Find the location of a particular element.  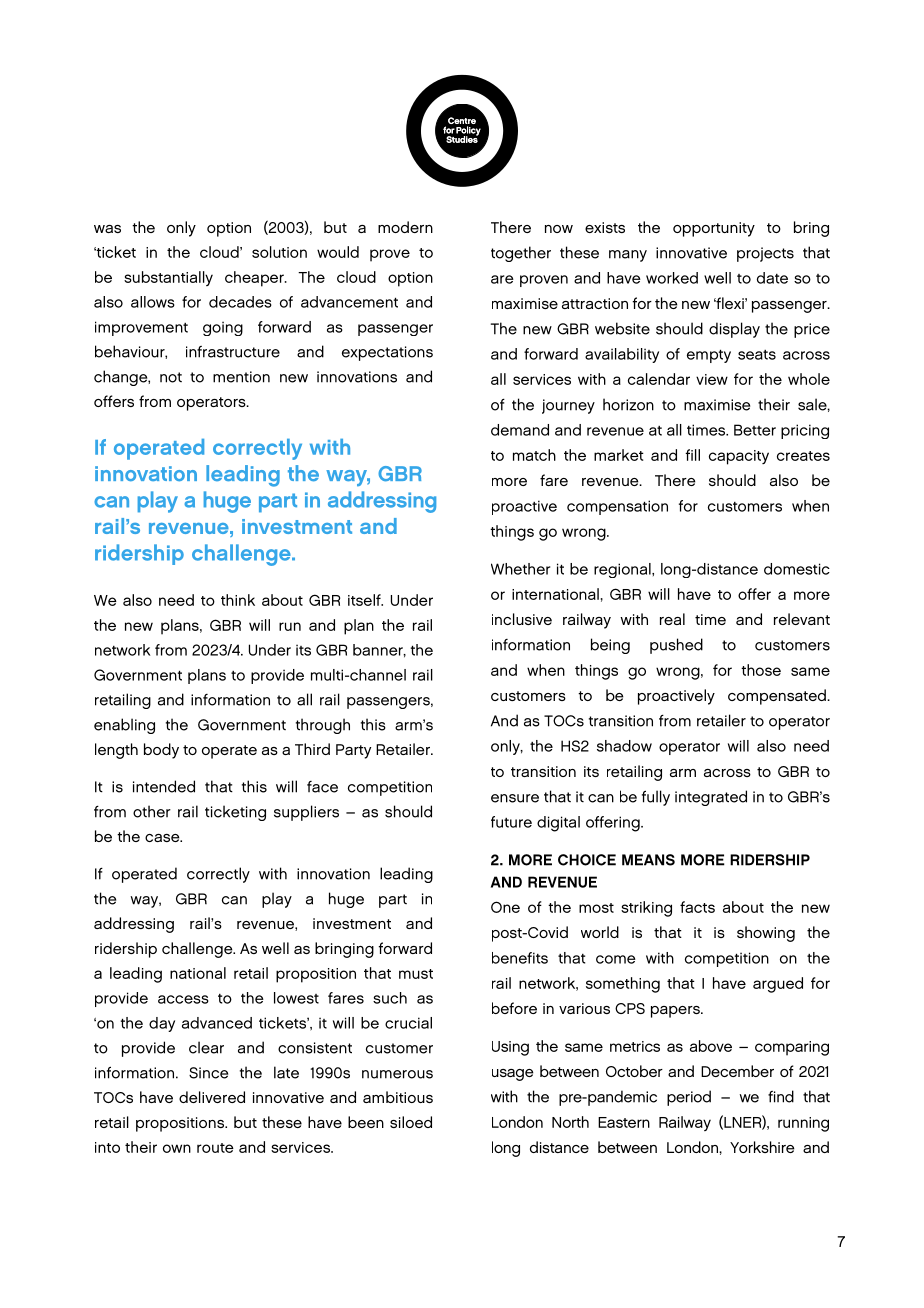

inclusive is located at coordinates (522, 619).
